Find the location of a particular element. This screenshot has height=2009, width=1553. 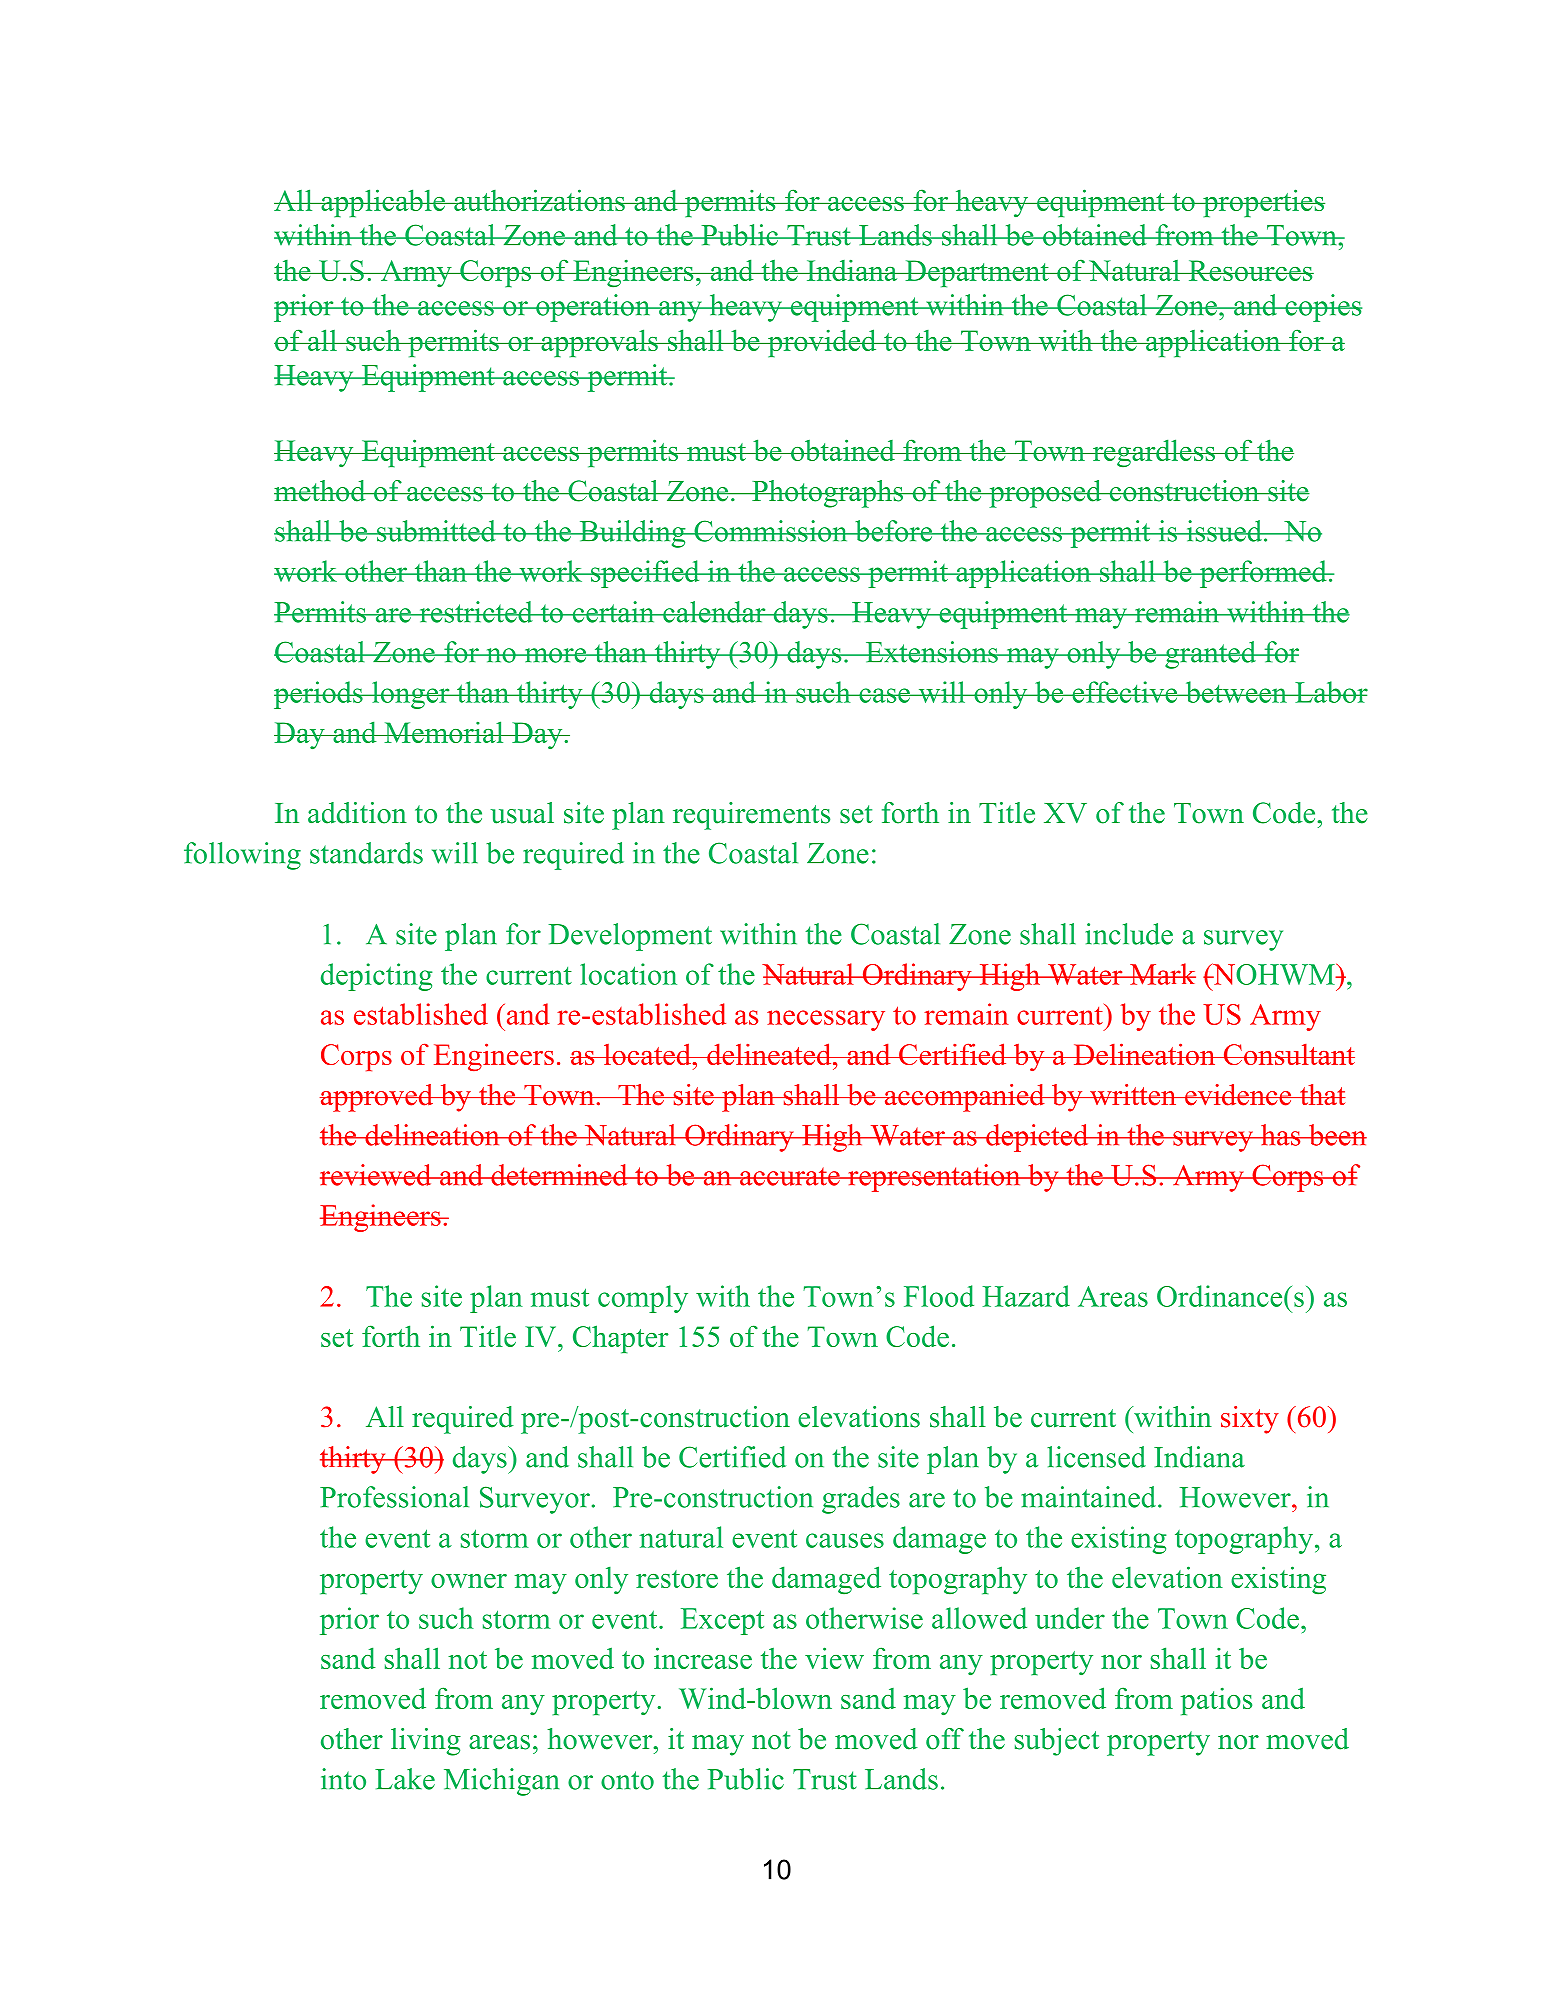

approved is located at coordinates (378, 1098).
